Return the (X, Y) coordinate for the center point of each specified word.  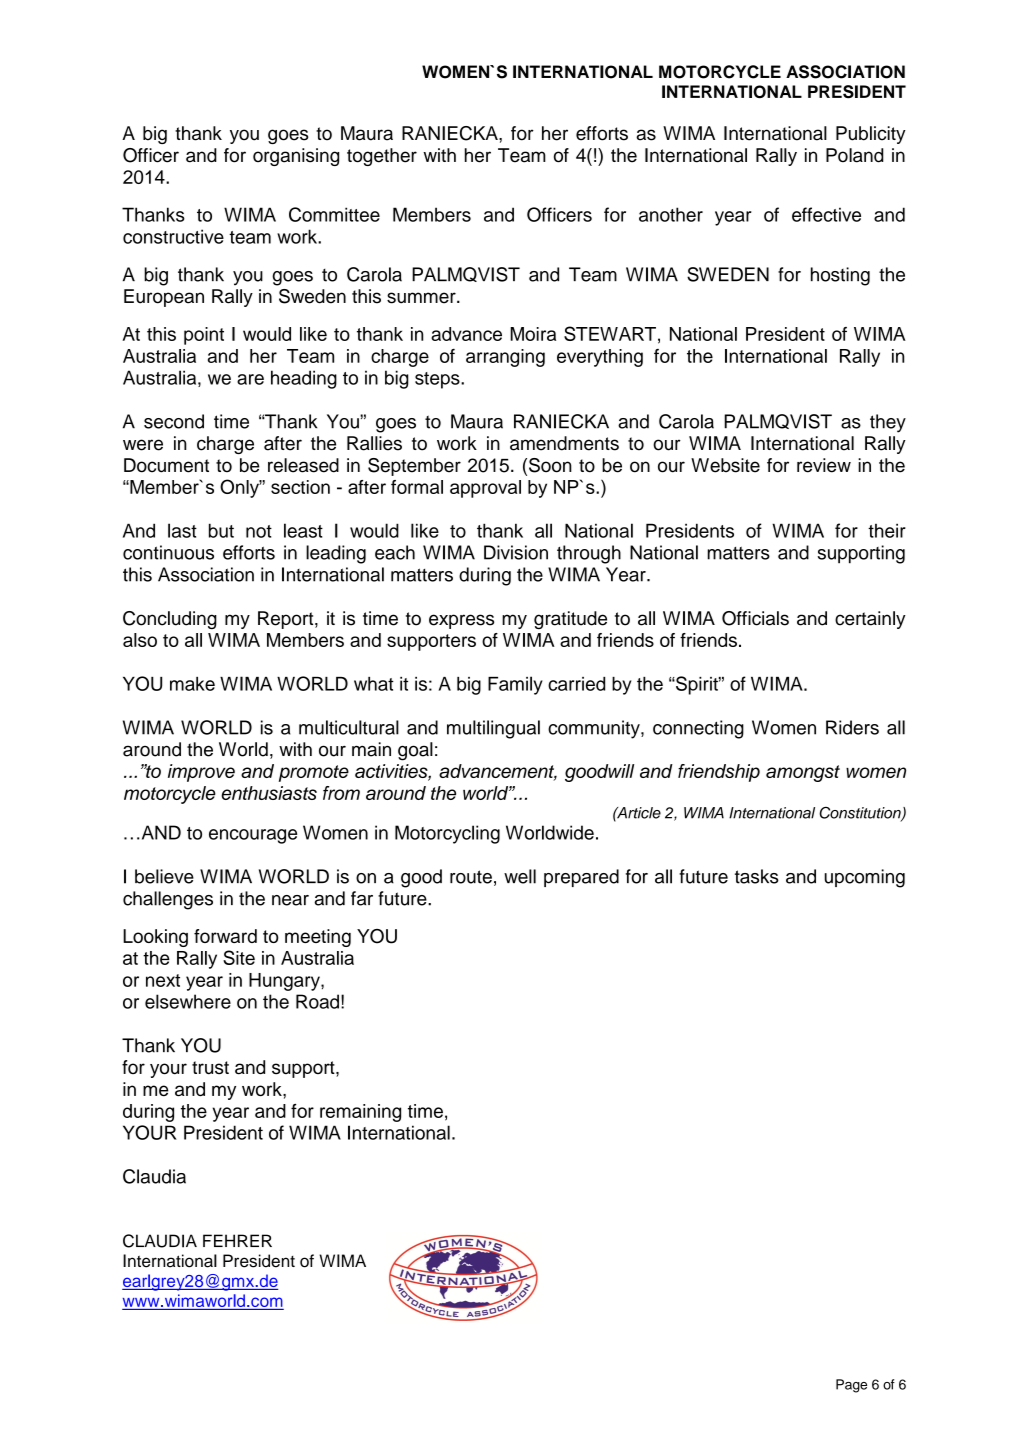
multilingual (493, 729)
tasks (757, 876)
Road (317, 1001)
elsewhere (188, 1001)
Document (166, 465)
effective (826, 214)
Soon (550, 465)
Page (851, 1386)
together (382, 157)
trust (210, 1068)
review (824, 465)
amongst (803, 773)
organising (296, 157)
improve (201, 773)
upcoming (864, 878)
